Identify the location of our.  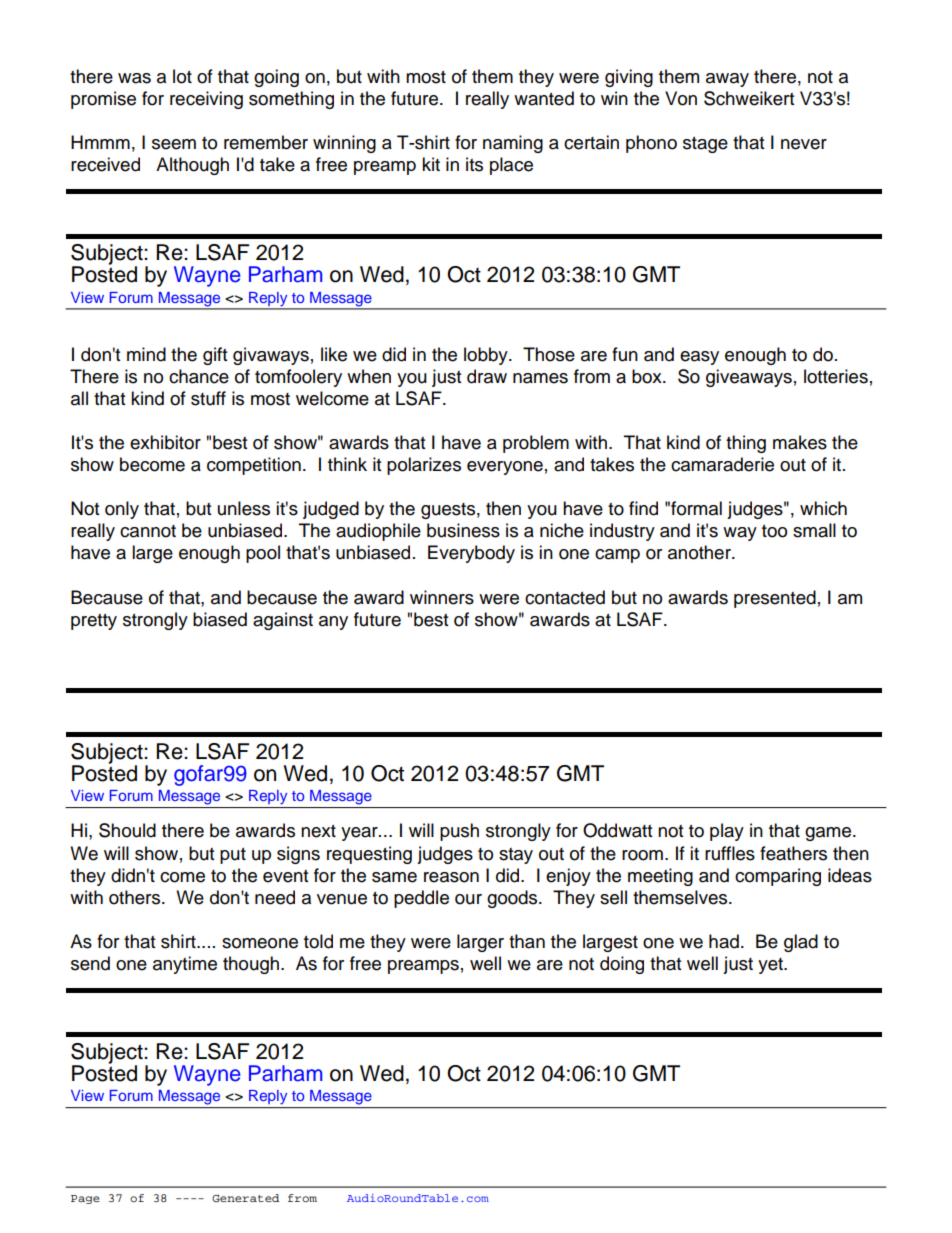
(468, 899).
